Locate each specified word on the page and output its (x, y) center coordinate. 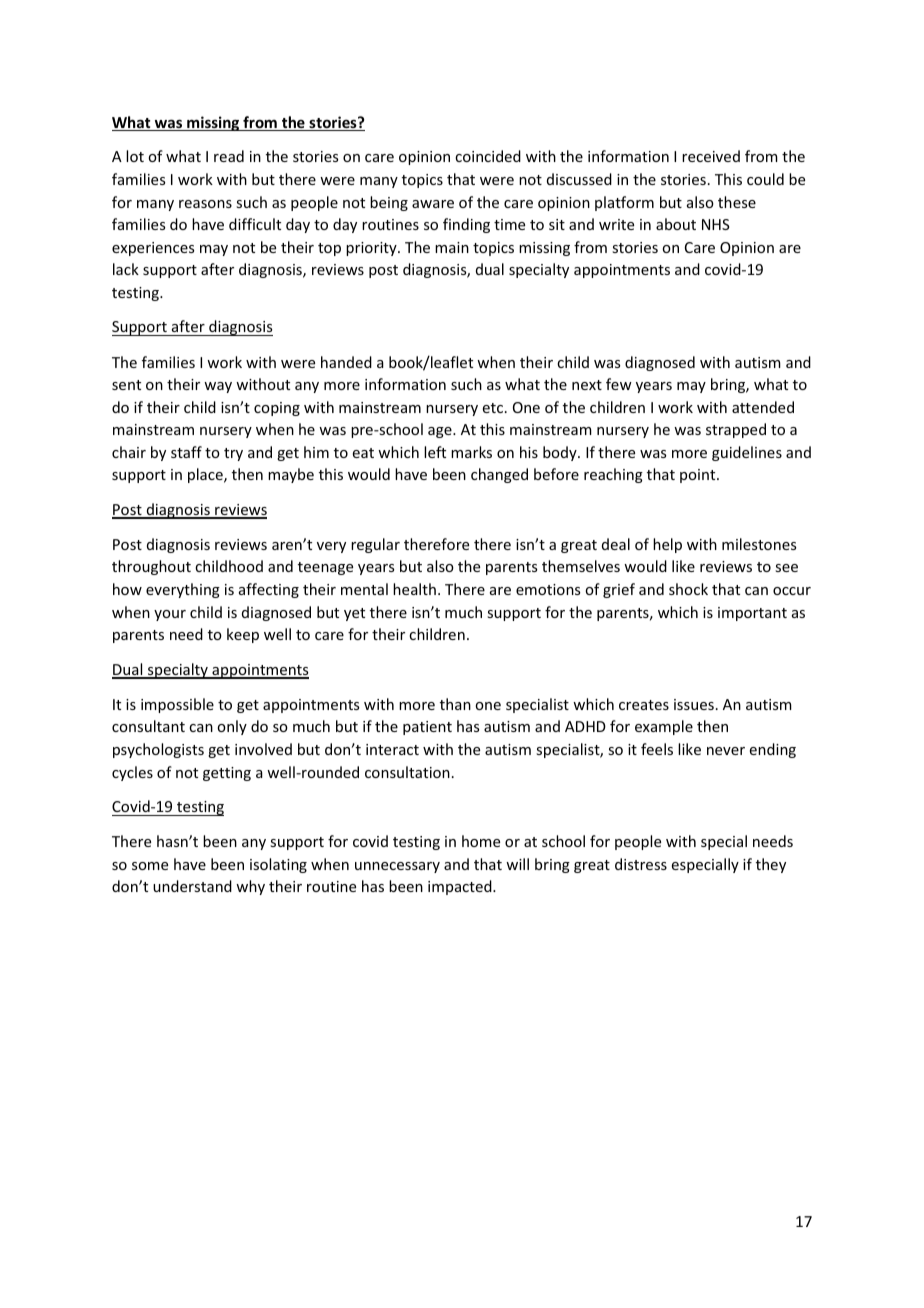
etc (494, 408)
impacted (461, 887)
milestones (759, 544)
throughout (151, 567)
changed (499, 475)
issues (694, 704)
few (619, 384)
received (711, 156)
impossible (177, 705)
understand (192, 886)
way (218, 387)
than (455, 704)
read (229, 156)
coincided (488, 156)
